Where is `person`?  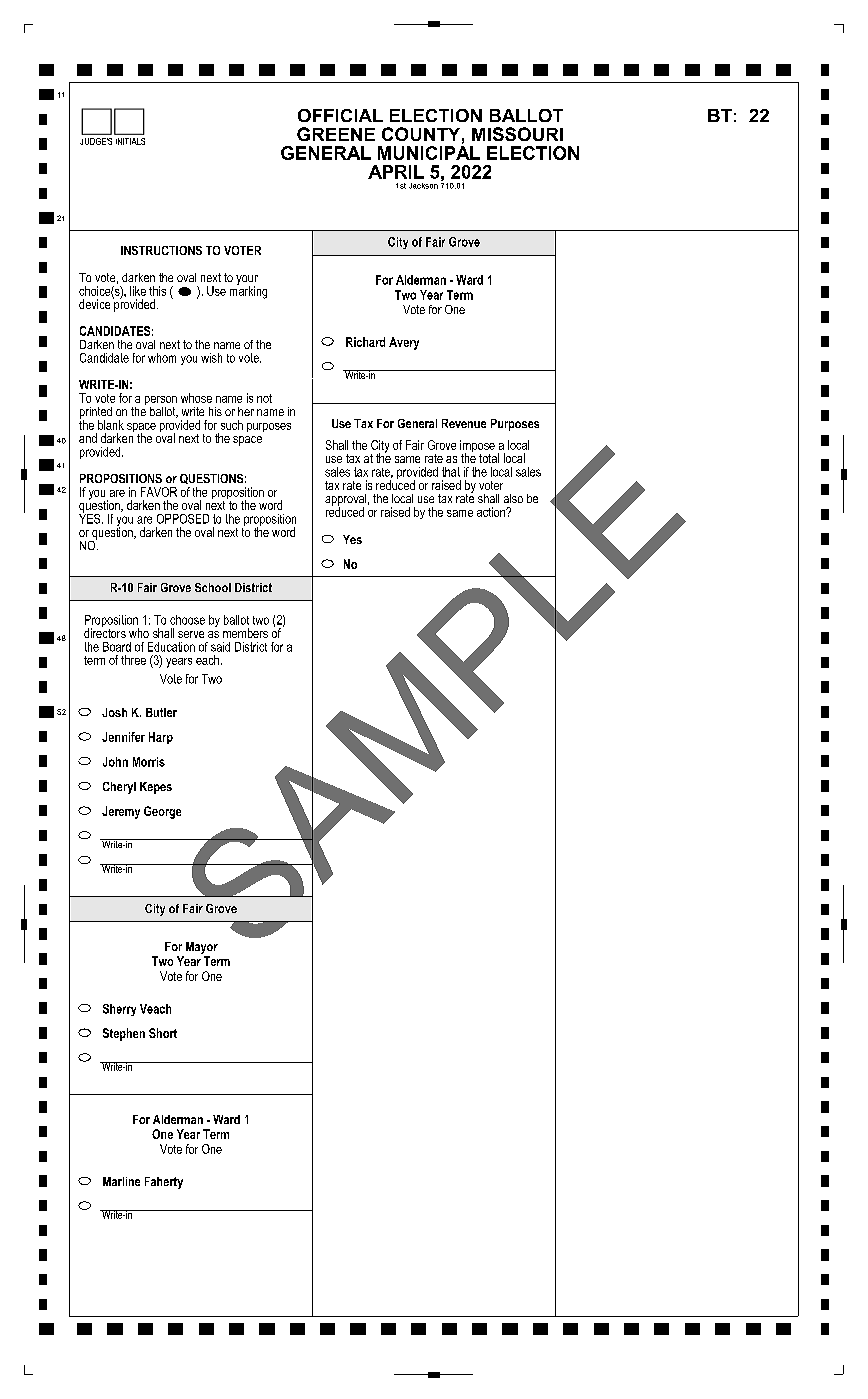 person is located at coordinates (161, 402).
